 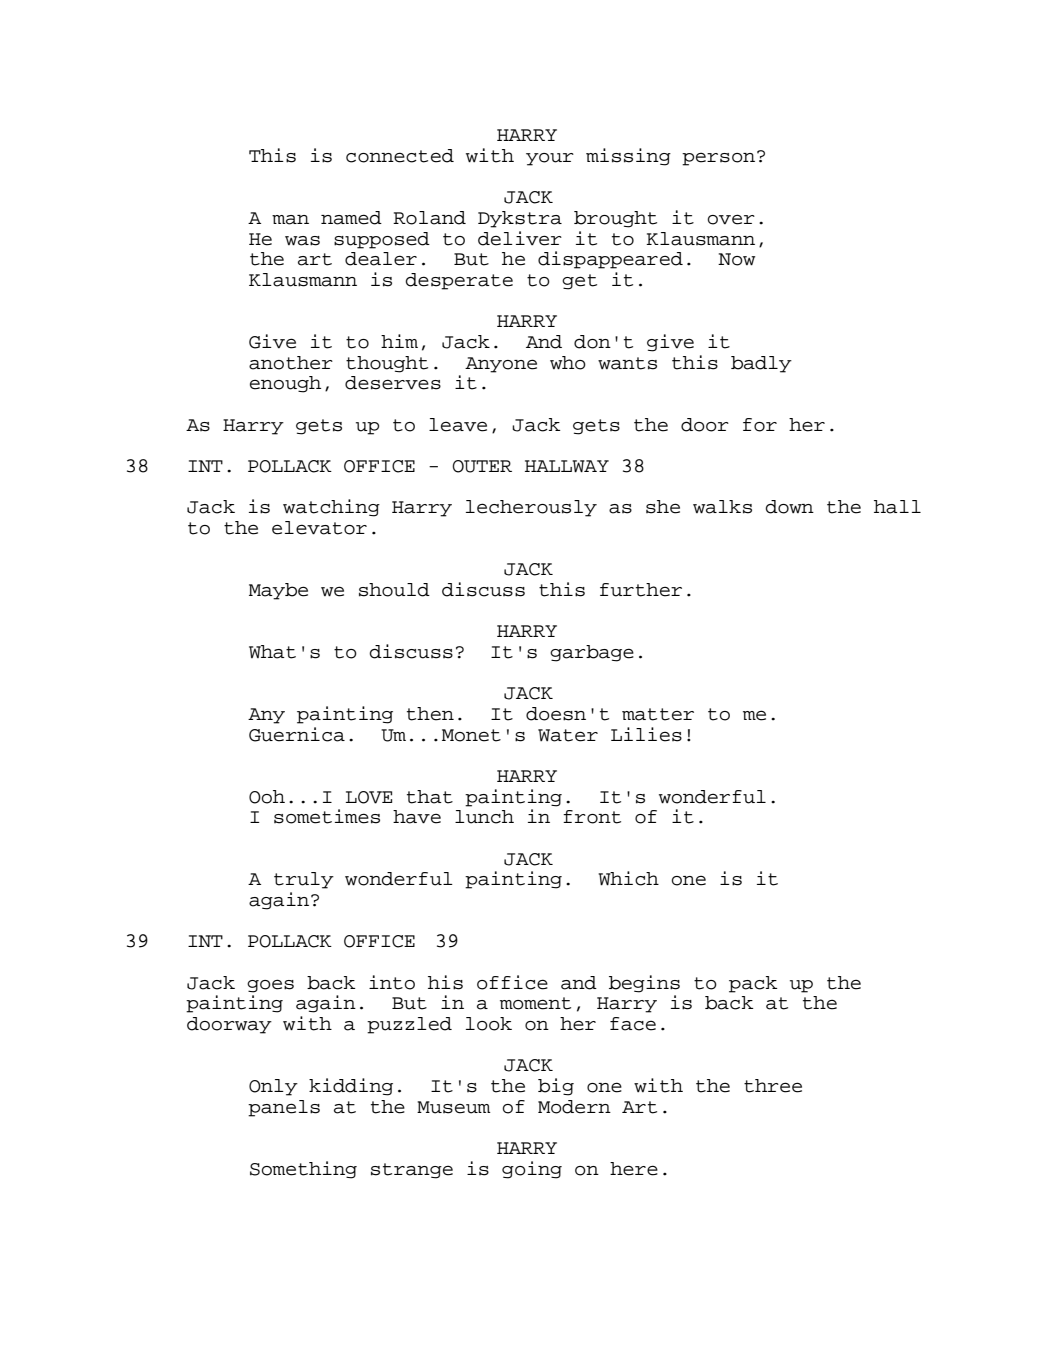 What do you see at coordinates (532, 1170) in the page?
I see `going` at bounding box center [532, 1170].
